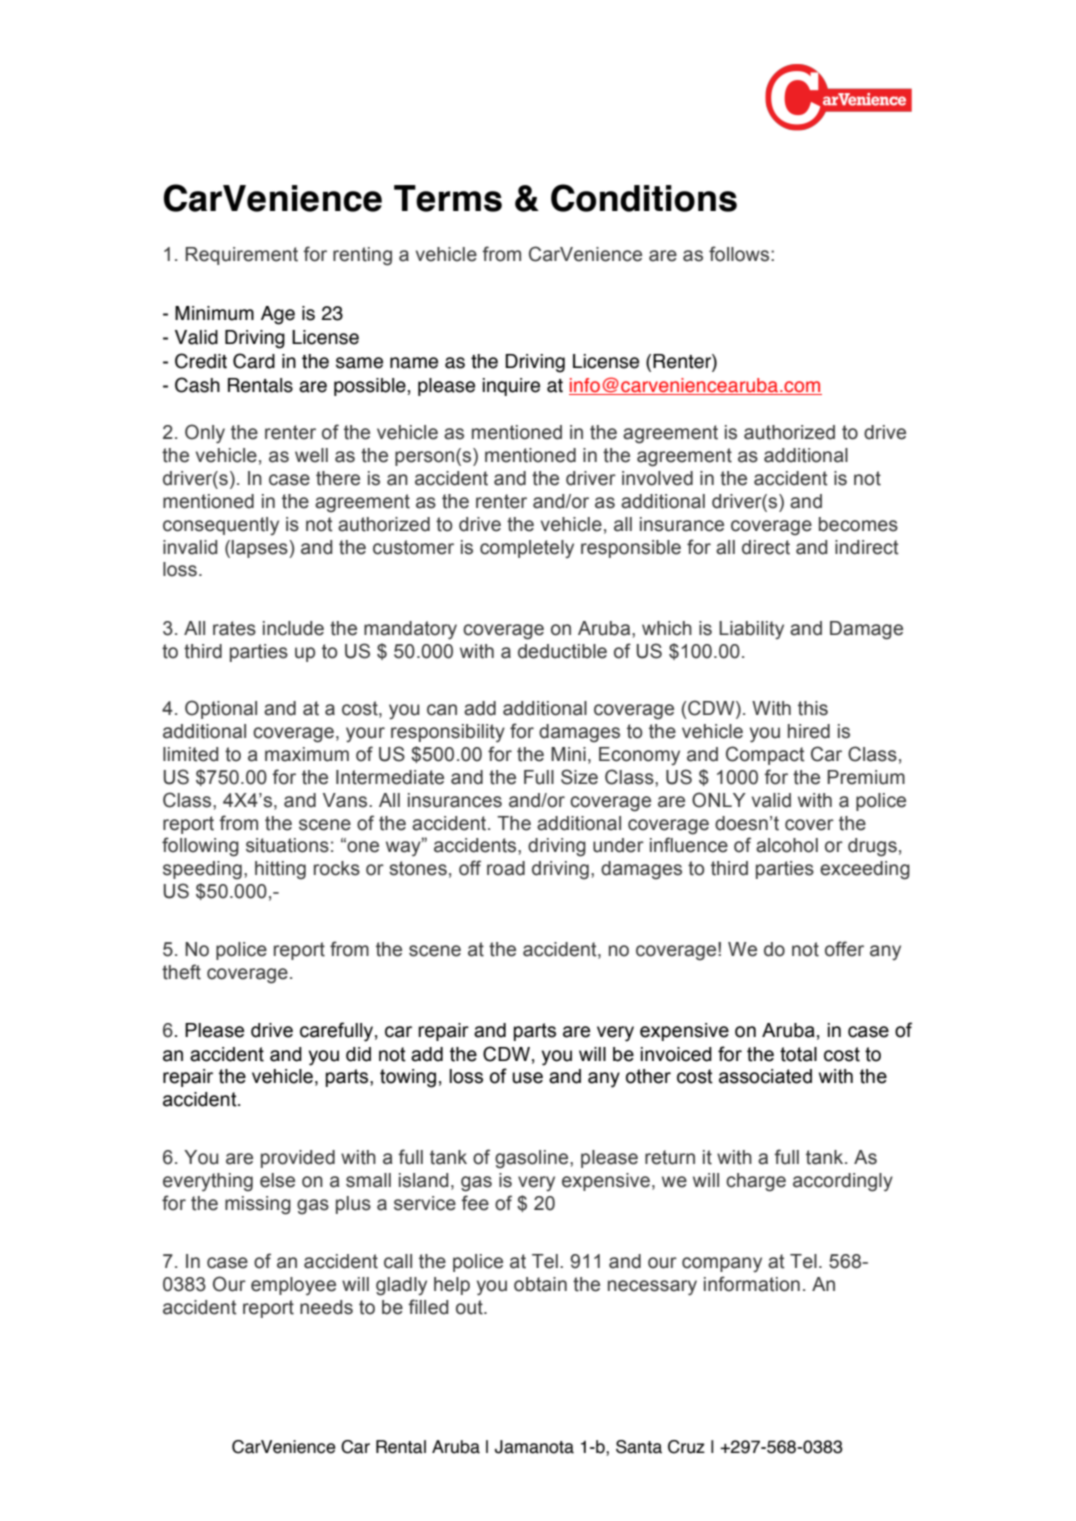  I want to click on road, so click(506, 868).
